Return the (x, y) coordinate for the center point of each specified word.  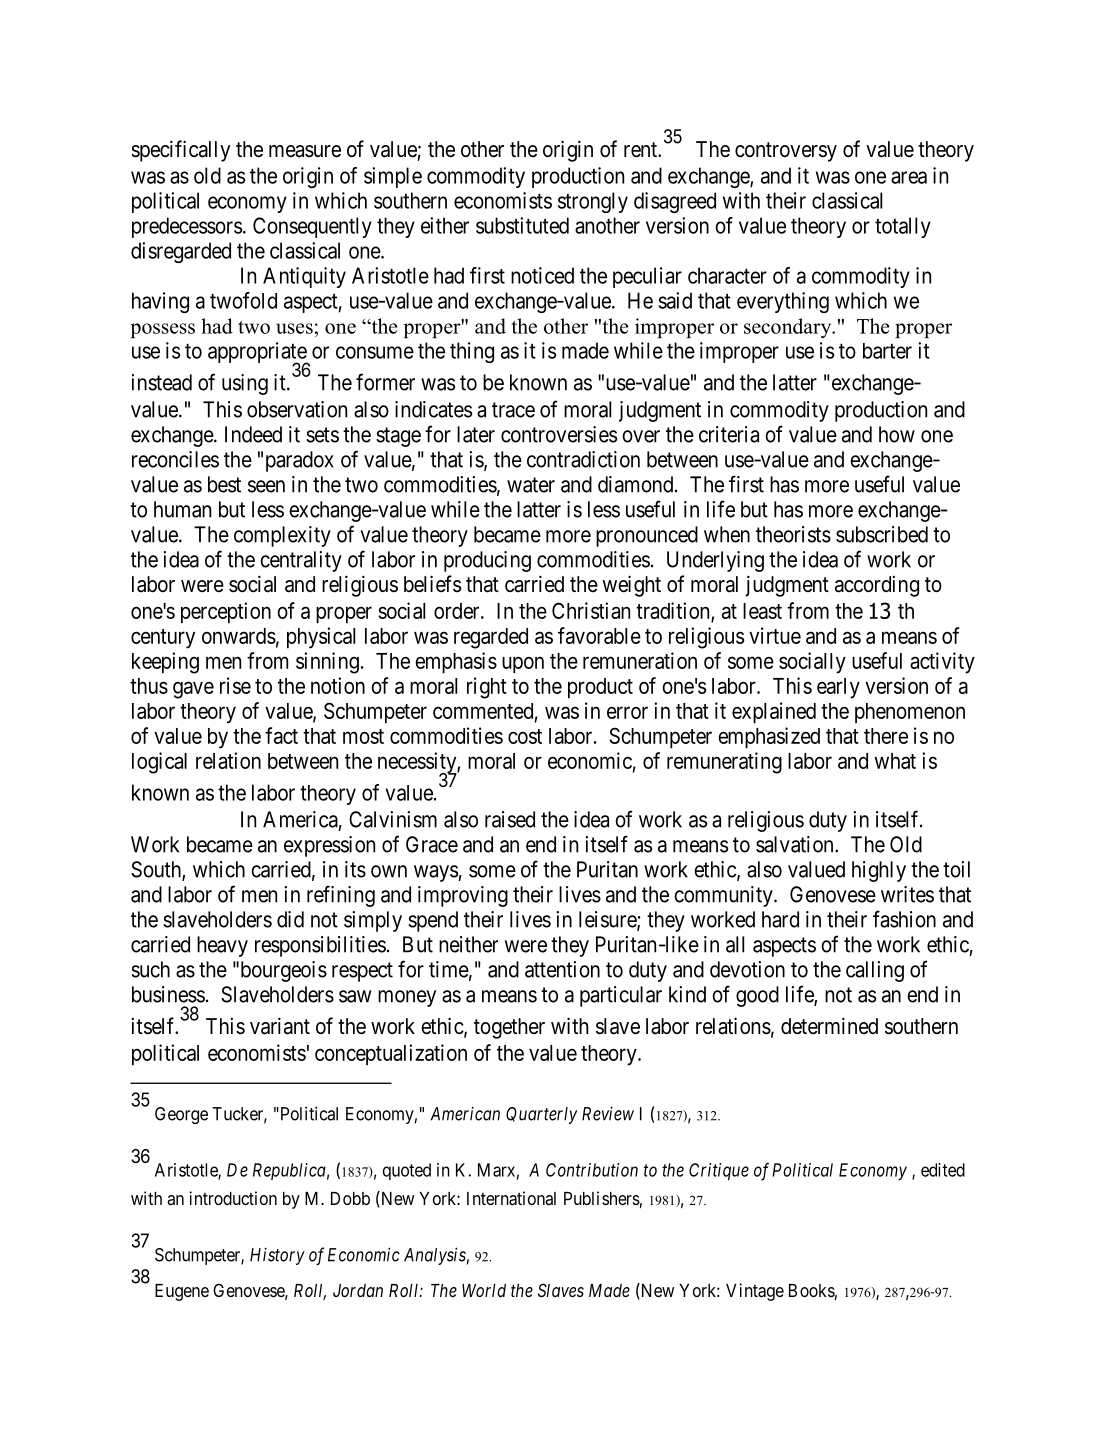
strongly (593, 202)
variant (280, 1026)
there (886, 736)
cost (525, 736)
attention (562, 969)
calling (875, 971)
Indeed (253, 434)
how (897, 434)
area (909, 177)
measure (305, 151)
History (277, 1256)
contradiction (583, 459)
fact (281, 735)
